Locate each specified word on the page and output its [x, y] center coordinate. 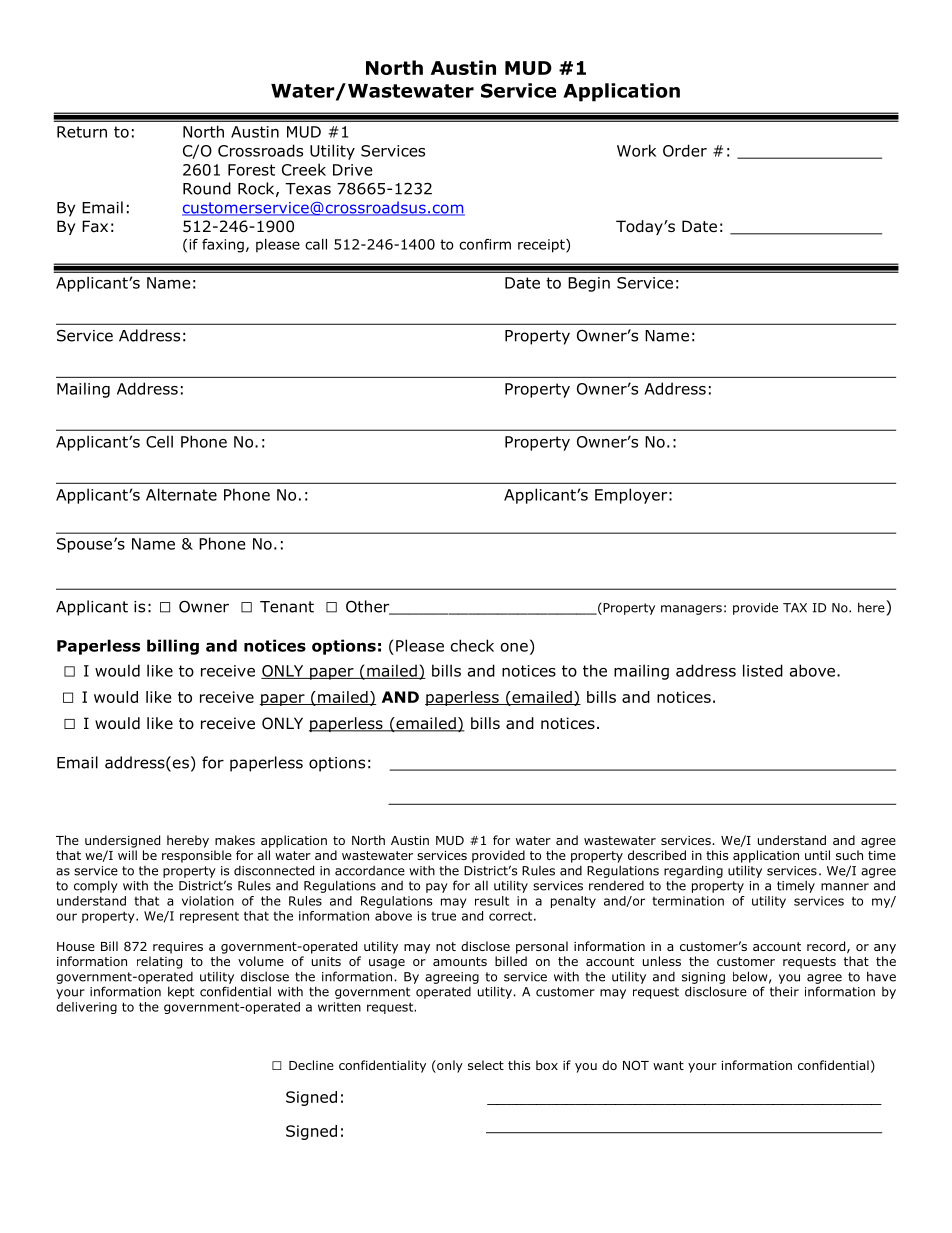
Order [685, 150]
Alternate [181, 494]
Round [207, 188]
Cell [159, 441]
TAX [795, 608]
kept [181, 992]
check [472, 645]
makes [235, 840]
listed [763, 670]
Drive [353, 170]
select [486, 1065]
